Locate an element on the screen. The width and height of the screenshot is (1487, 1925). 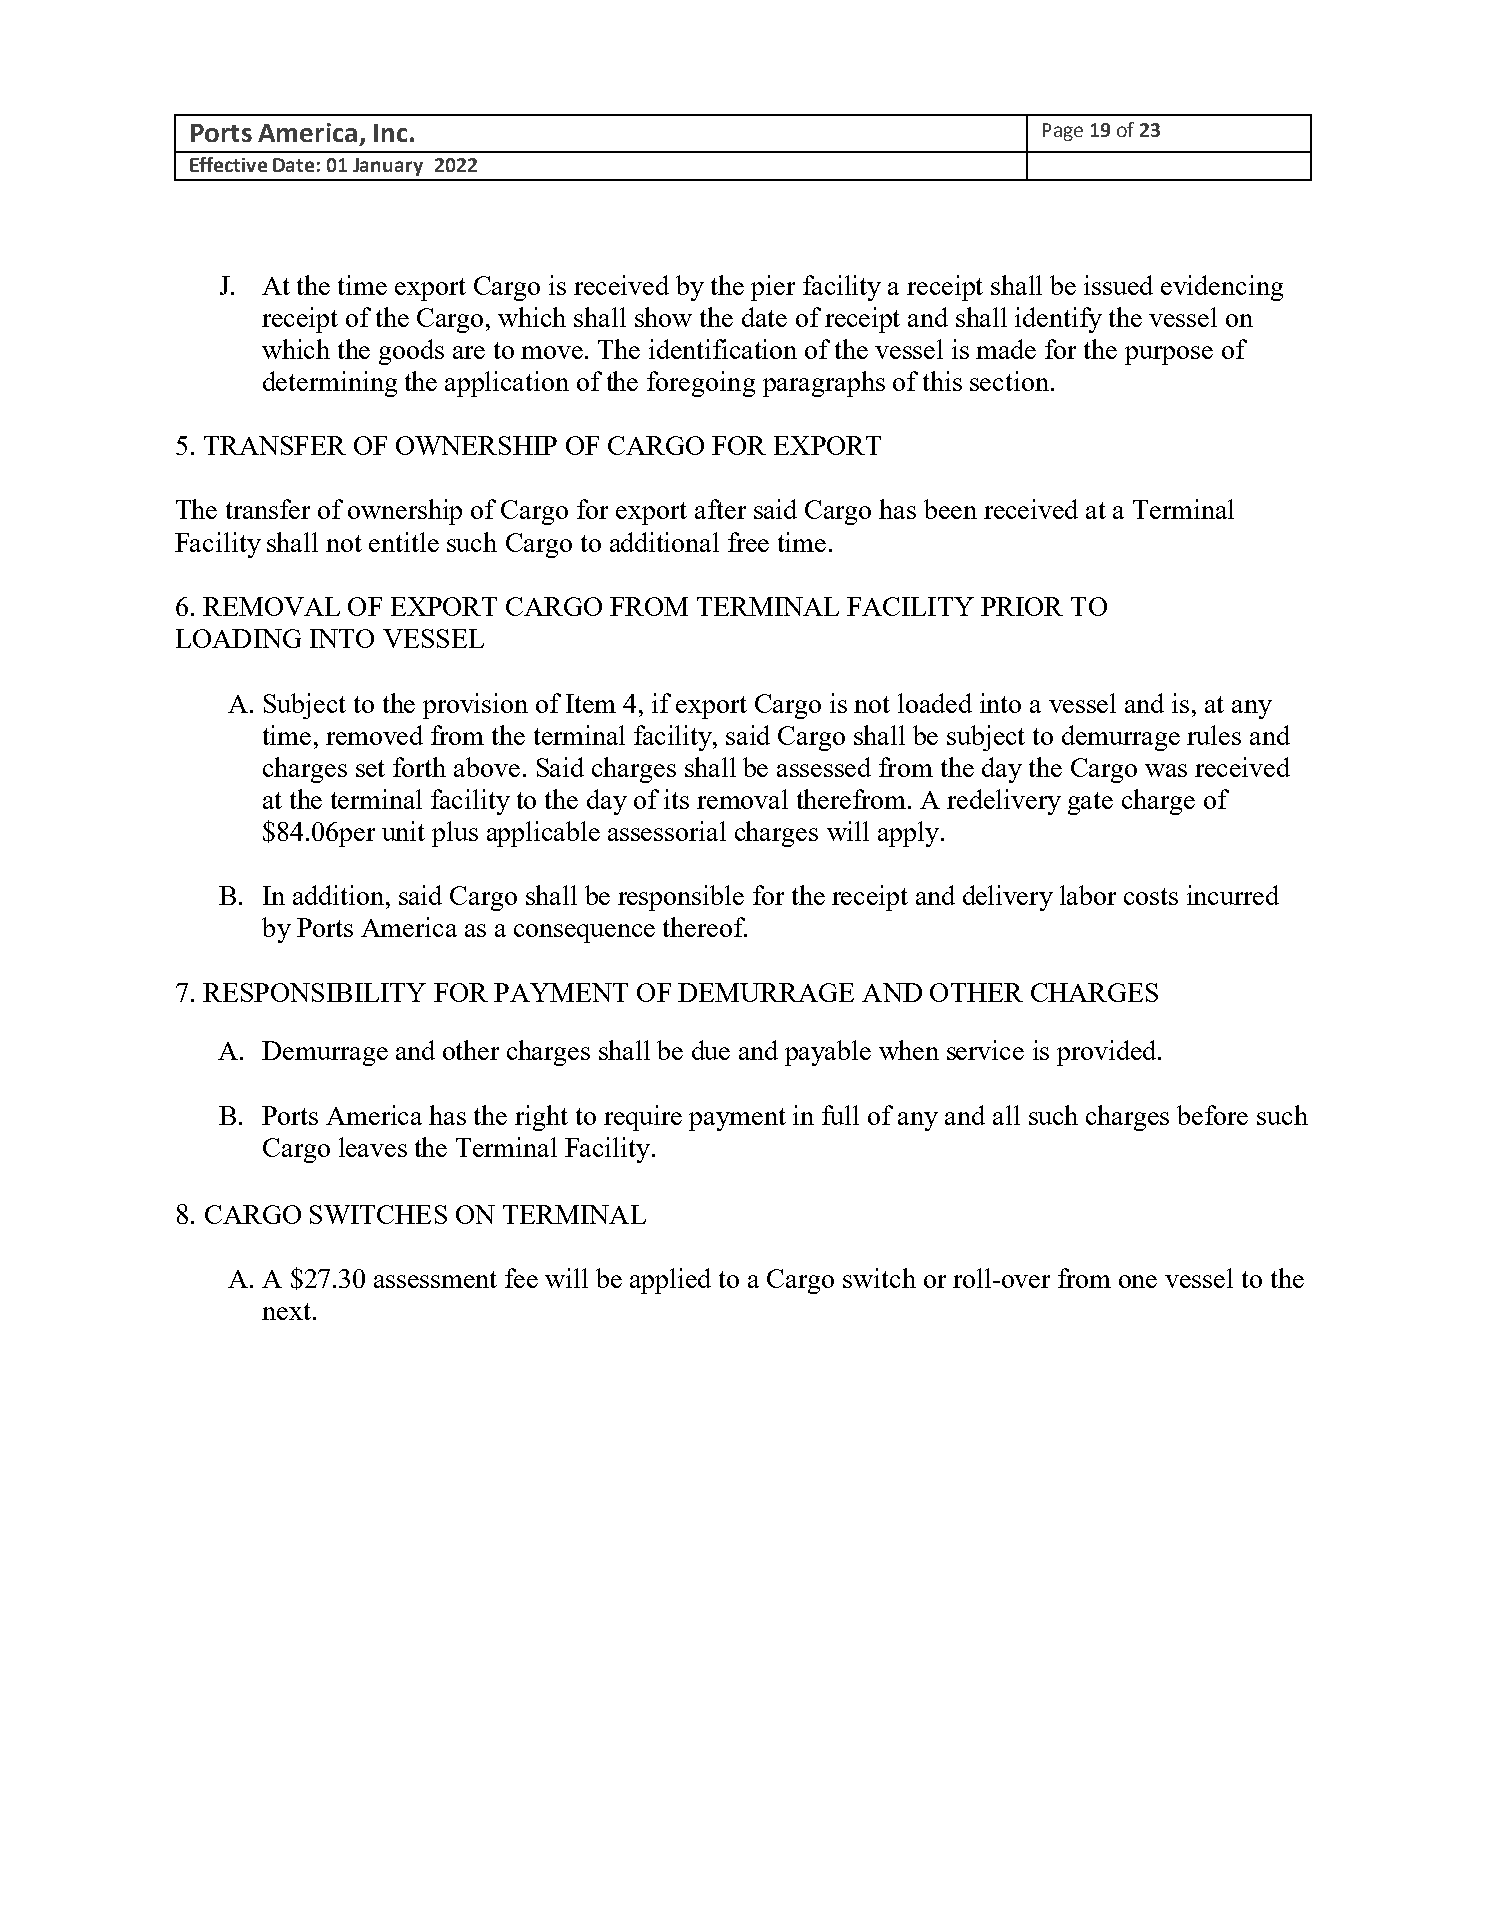
section is located at coordinates (1009, 381).
